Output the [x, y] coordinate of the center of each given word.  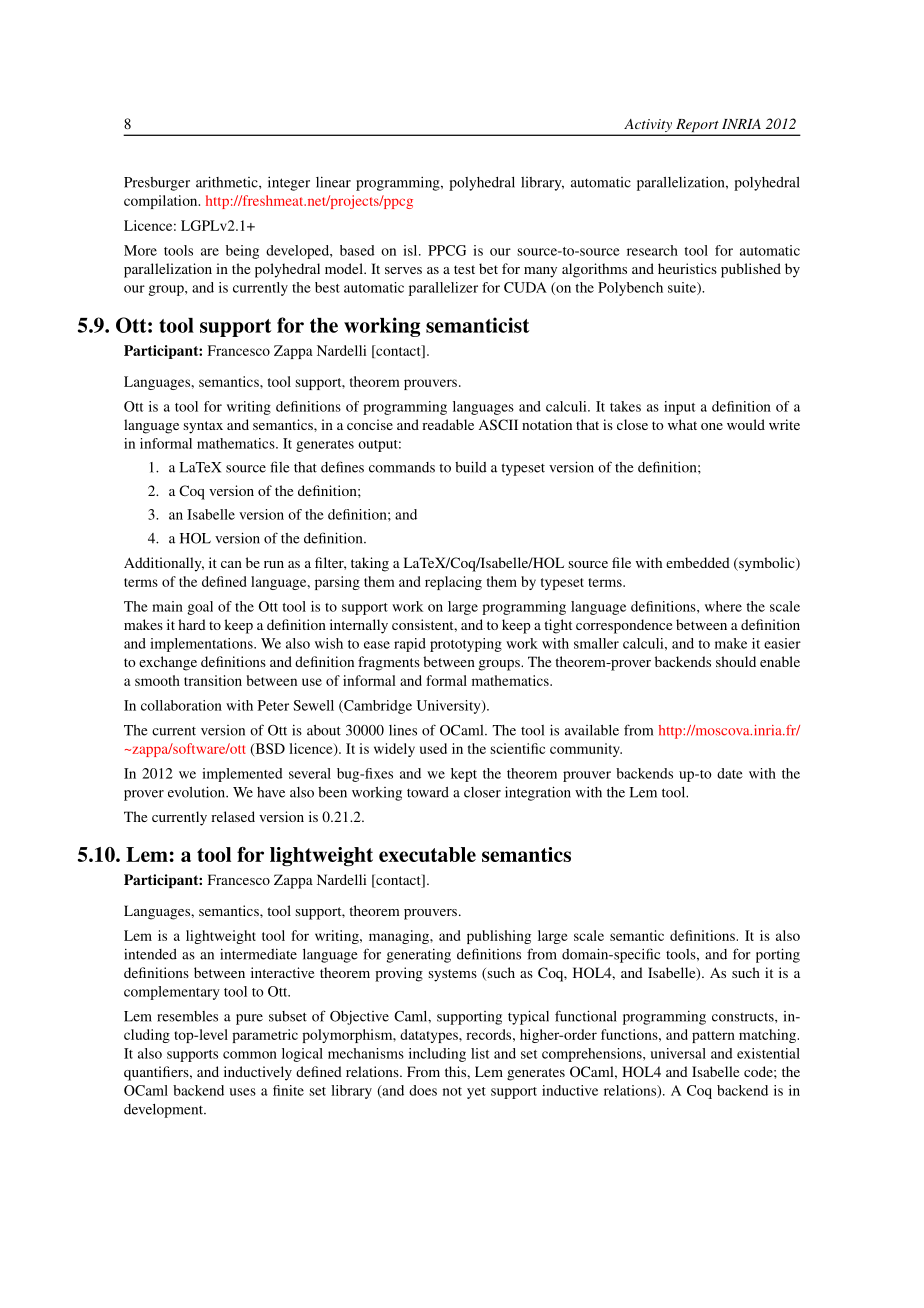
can [231, 564]
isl [411, 250]
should [736, 661]
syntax [203, 427]
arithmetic [228, 182]
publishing [499, 937]
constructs [744, 1017]
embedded [698, 562]
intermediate [258, 954]
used [433, 748]
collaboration [181, 705]
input [679, 408]
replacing [453, 583]
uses [242, 1092]
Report [697, 127]
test [464, 269]
